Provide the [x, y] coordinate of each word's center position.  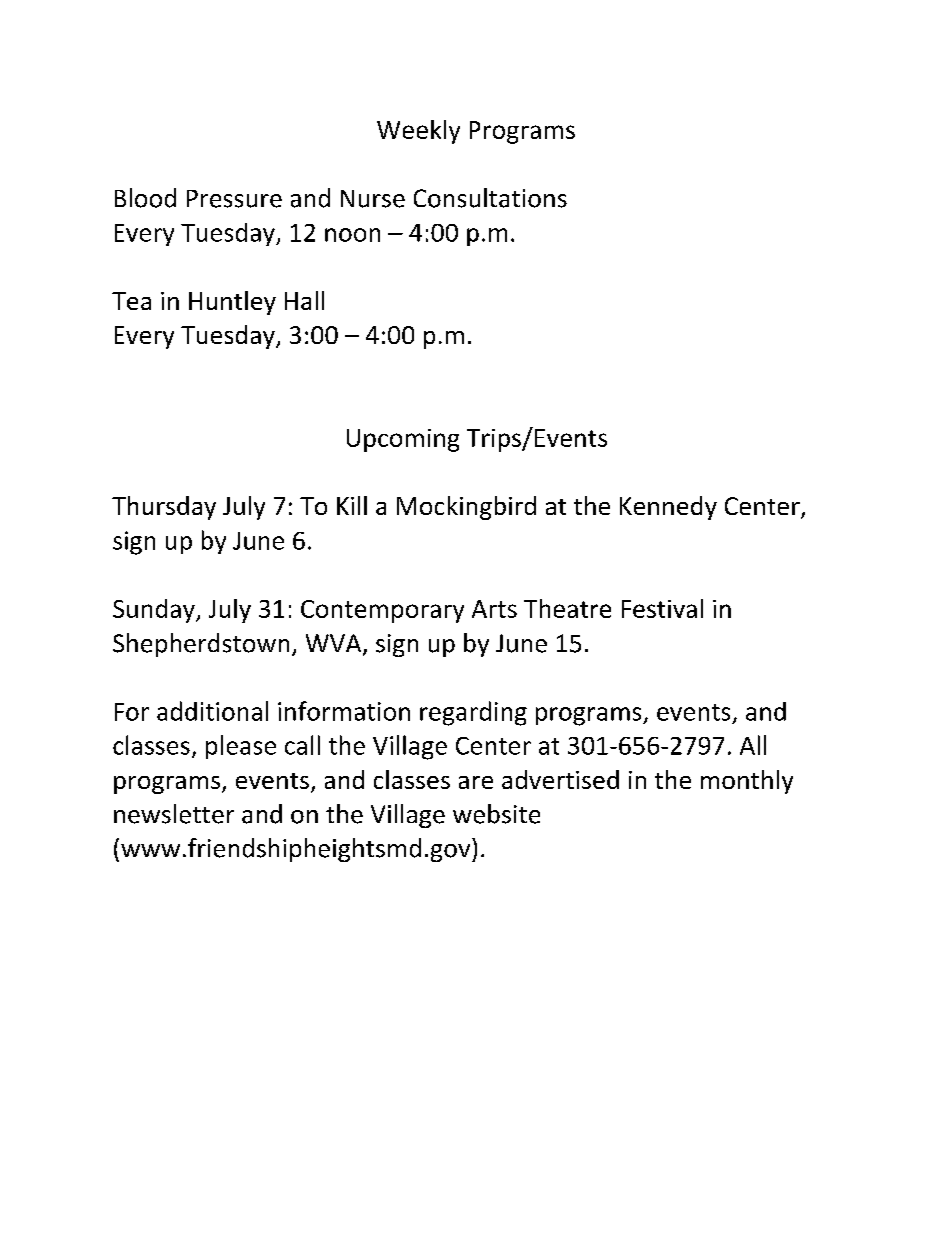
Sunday [155, 611]
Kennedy [668, 508]
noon [352, 235]
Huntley [232, 303]
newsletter [174, 814]
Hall [304, 300]
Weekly [418, 132]
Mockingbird [466, 508]
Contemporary [382, 611]
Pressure [234, 199]
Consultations [490, 198]
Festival [662, 608]
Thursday [164, 508]
